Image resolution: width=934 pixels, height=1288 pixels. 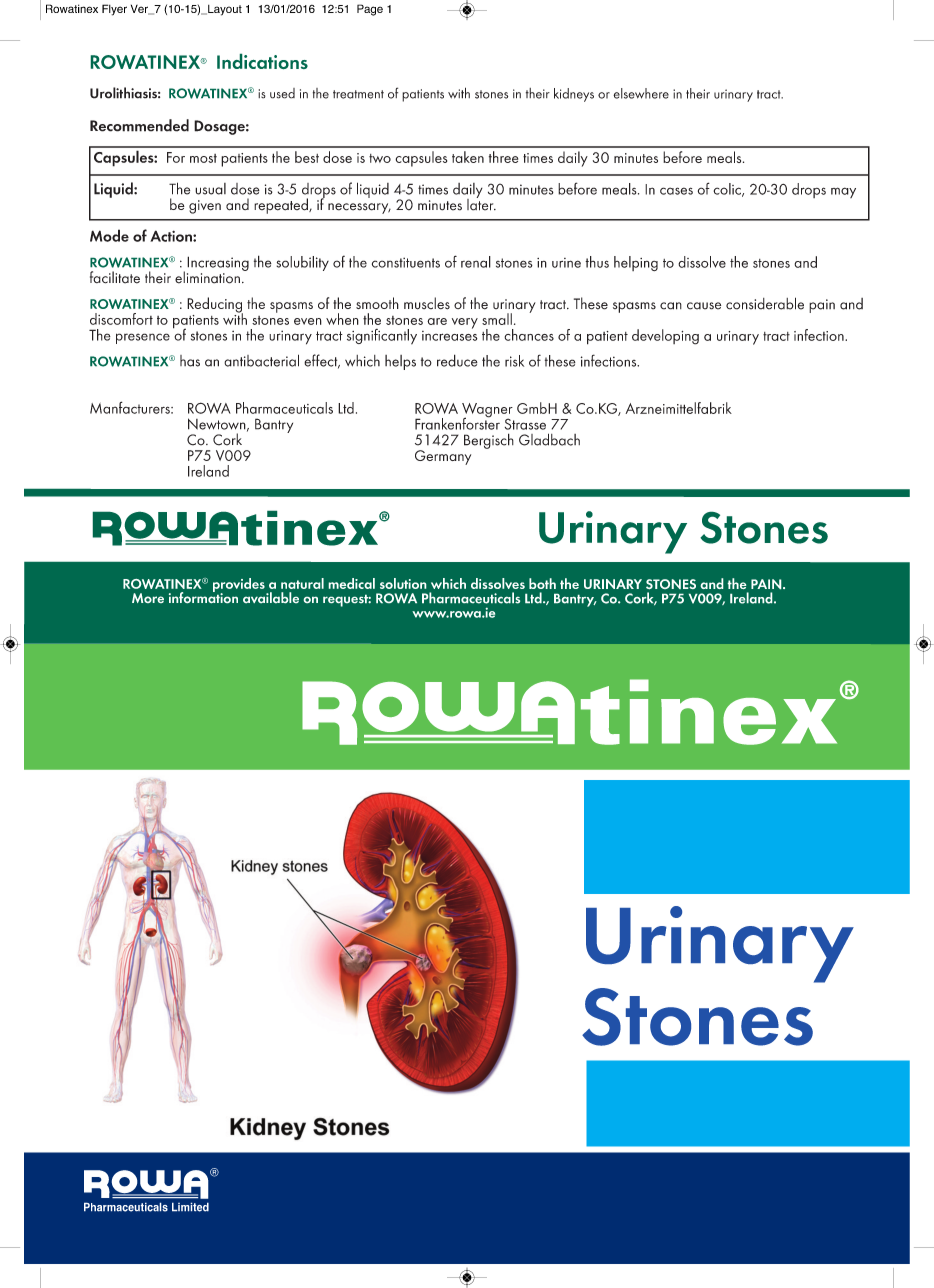 I want to click on very, so click(x=465, y=323).
